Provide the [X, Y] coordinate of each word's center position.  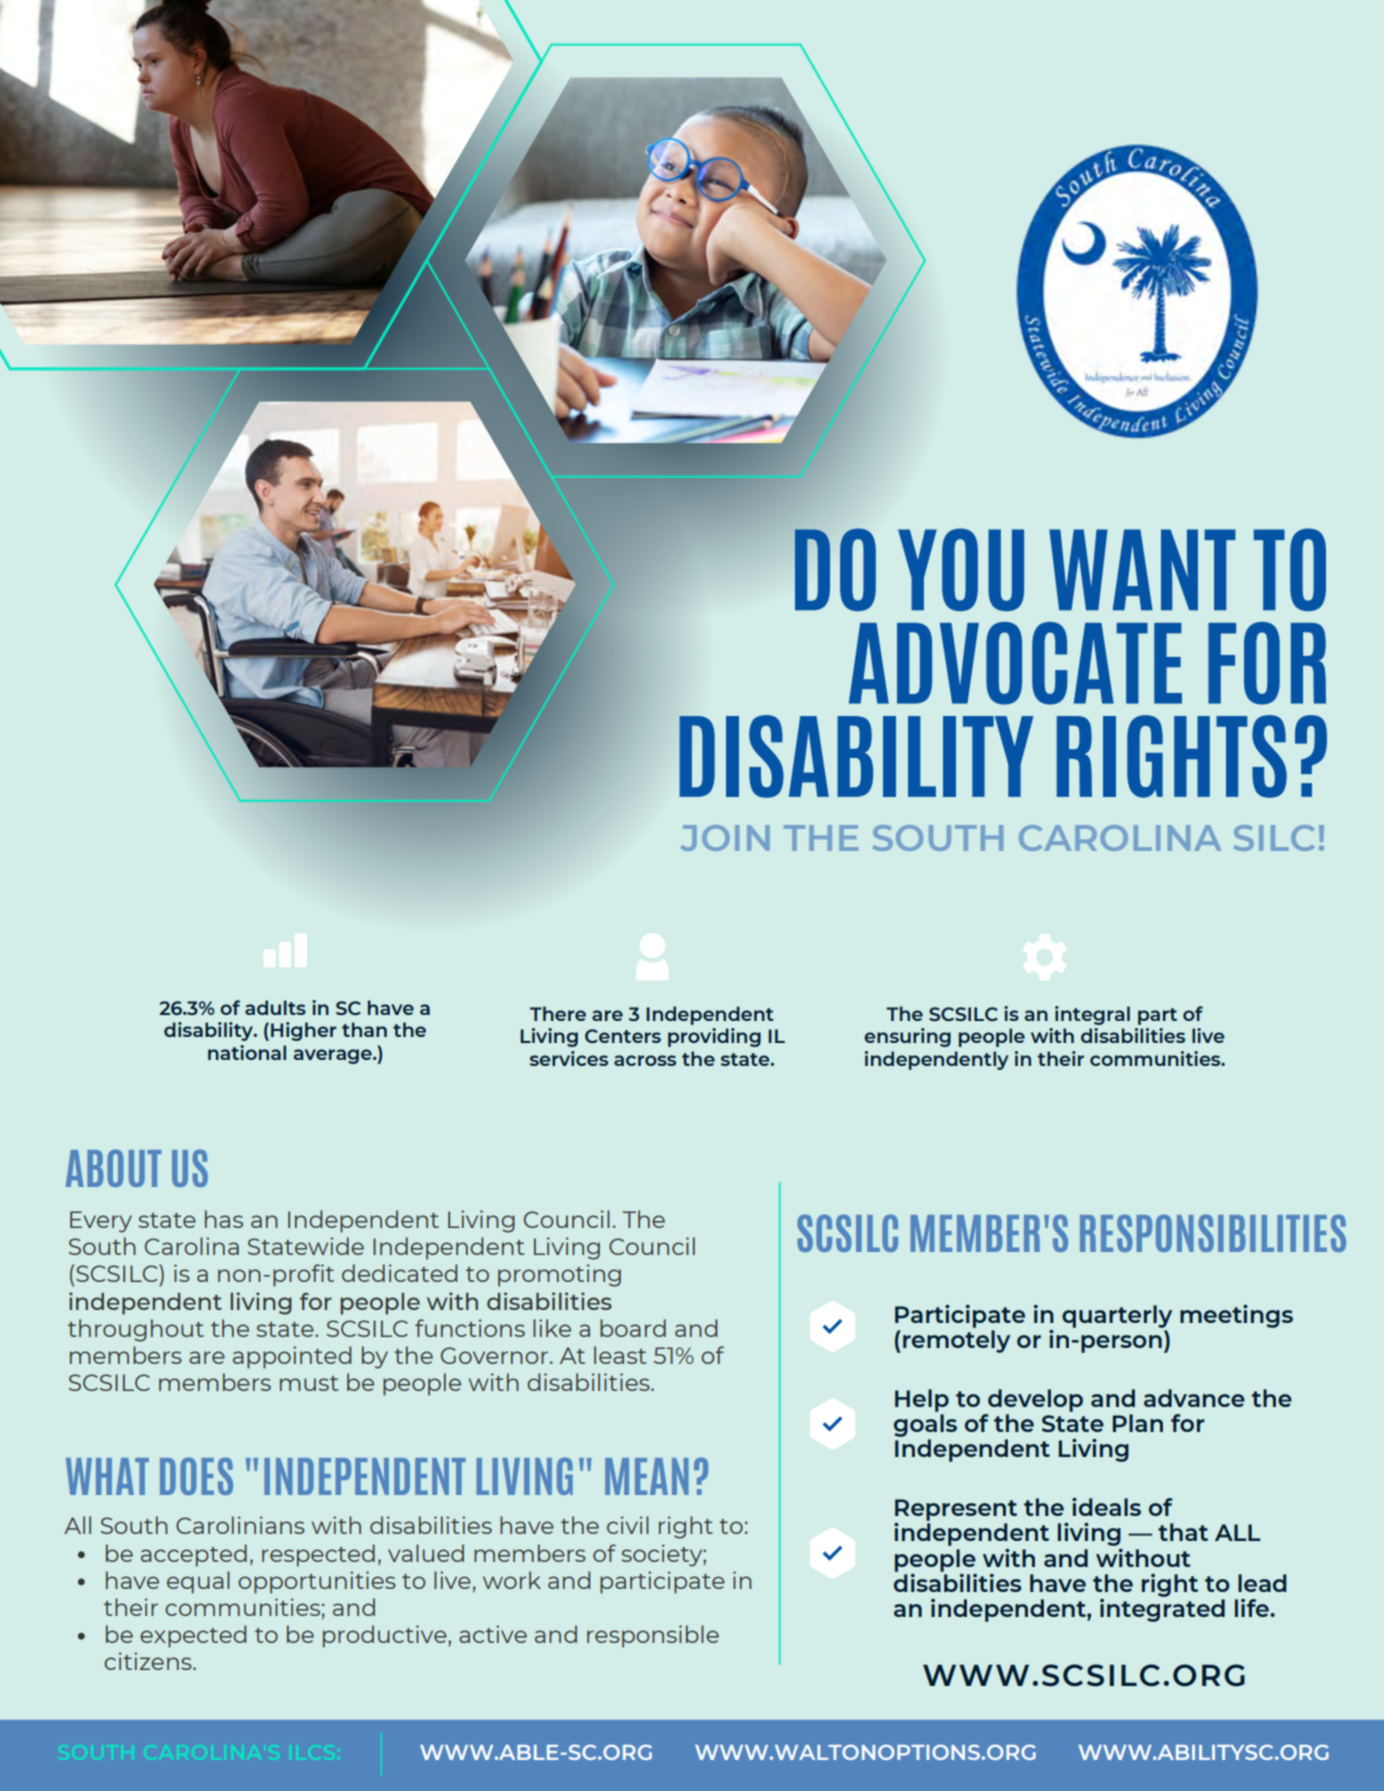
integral [1092, 1015]
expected [193, 1636]
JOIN [725, 838]
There [558, 1013]
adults [275, 1007]
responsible [653, 1636]
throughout [136, 1330]
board [633, 1328]
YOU [961, 569]
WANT [1142, 569]
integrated [1162, 1610]
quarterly [1117, 1316]
